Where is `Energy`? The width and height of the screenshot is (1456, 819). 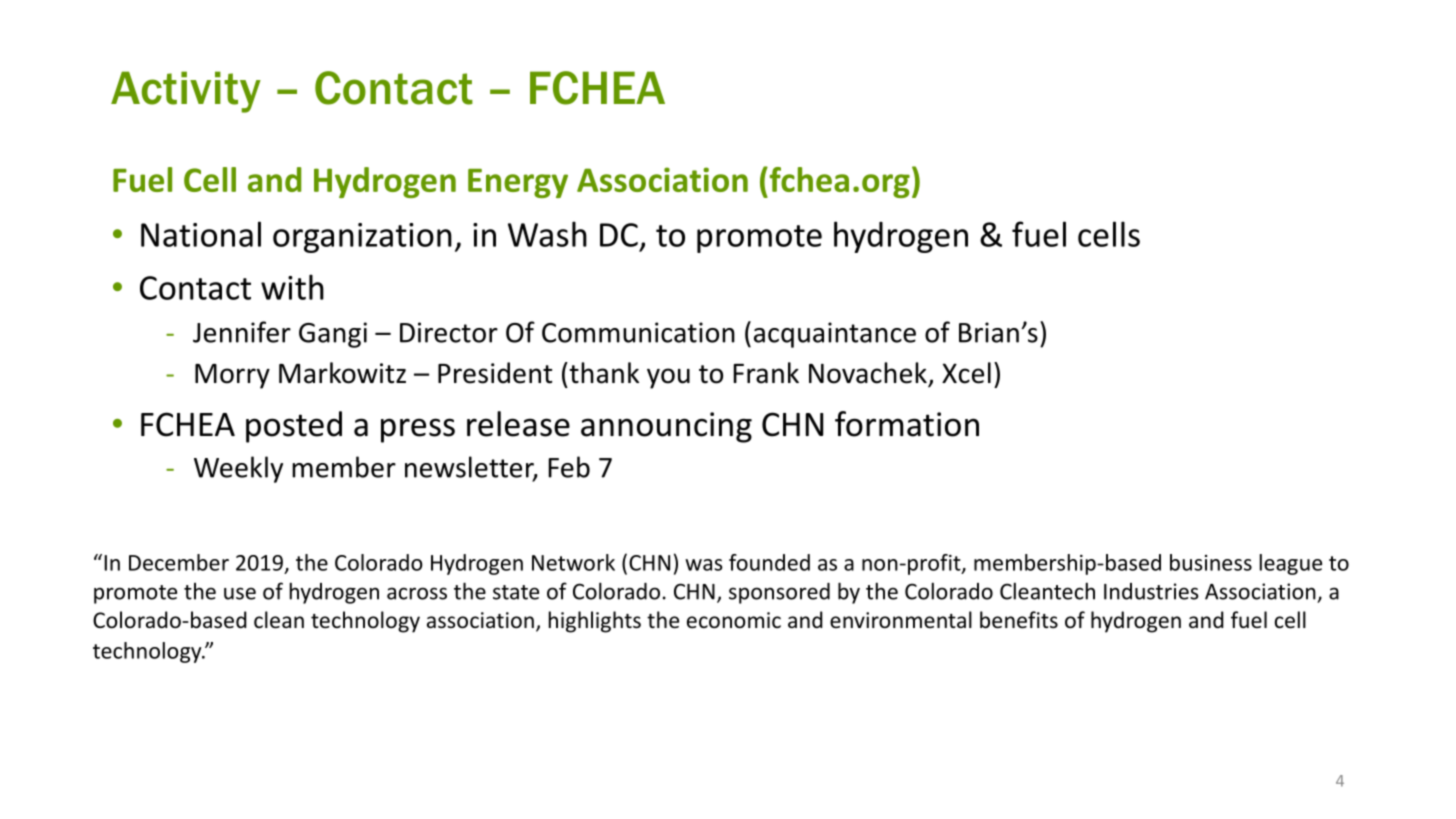
Energy is located at coordinates (518, 183).
